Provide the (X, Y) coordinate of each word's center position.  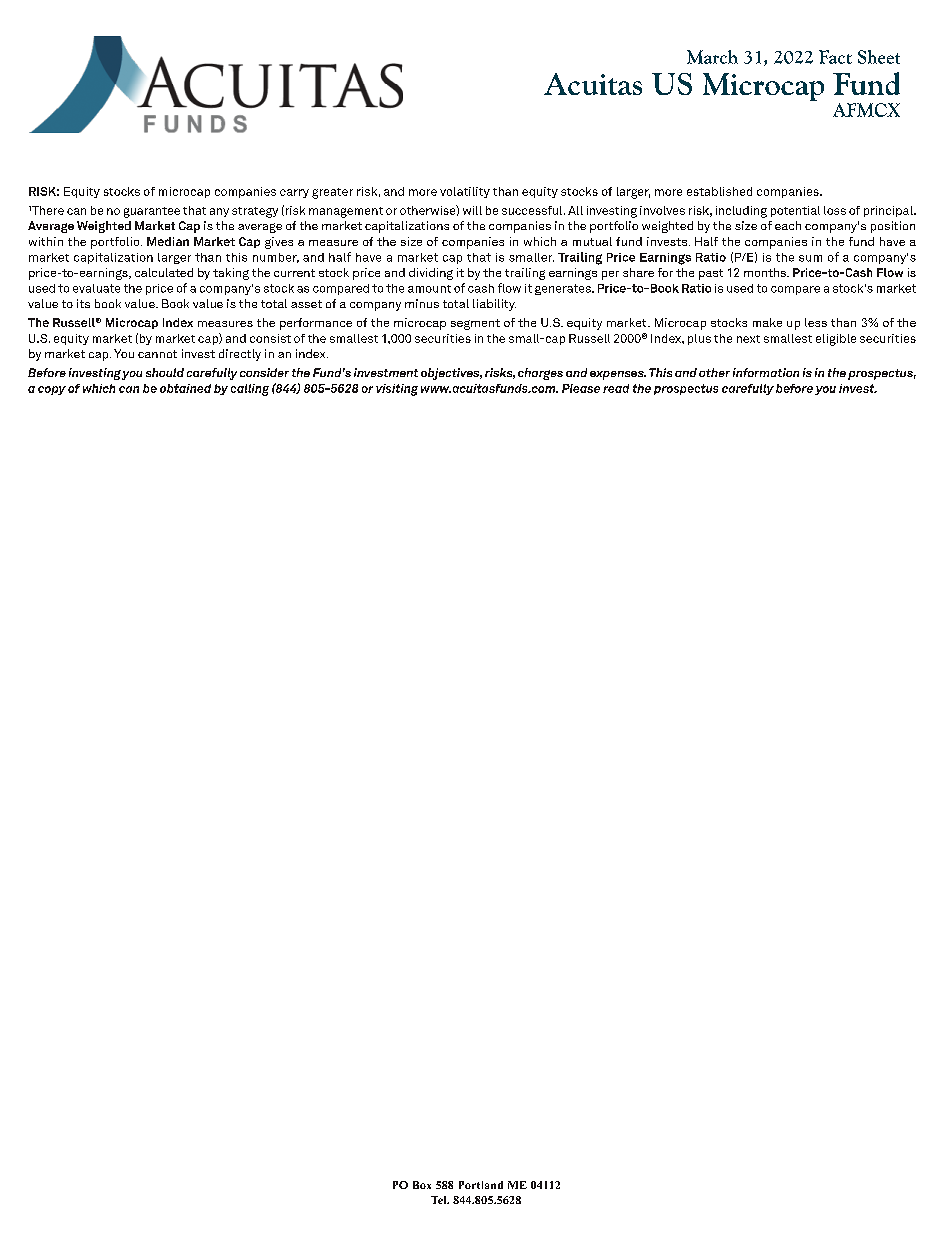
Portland (481, 1185)
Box (422, 1185)
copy (52, 390)
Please (581, 388)
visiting (397, 390)
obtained (185, 388)
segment (475, 324)
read (616, 388)
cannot (157, 354)
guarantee (152, 212)
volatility (465, 192)
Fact (835, 57)
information (766, 372)
